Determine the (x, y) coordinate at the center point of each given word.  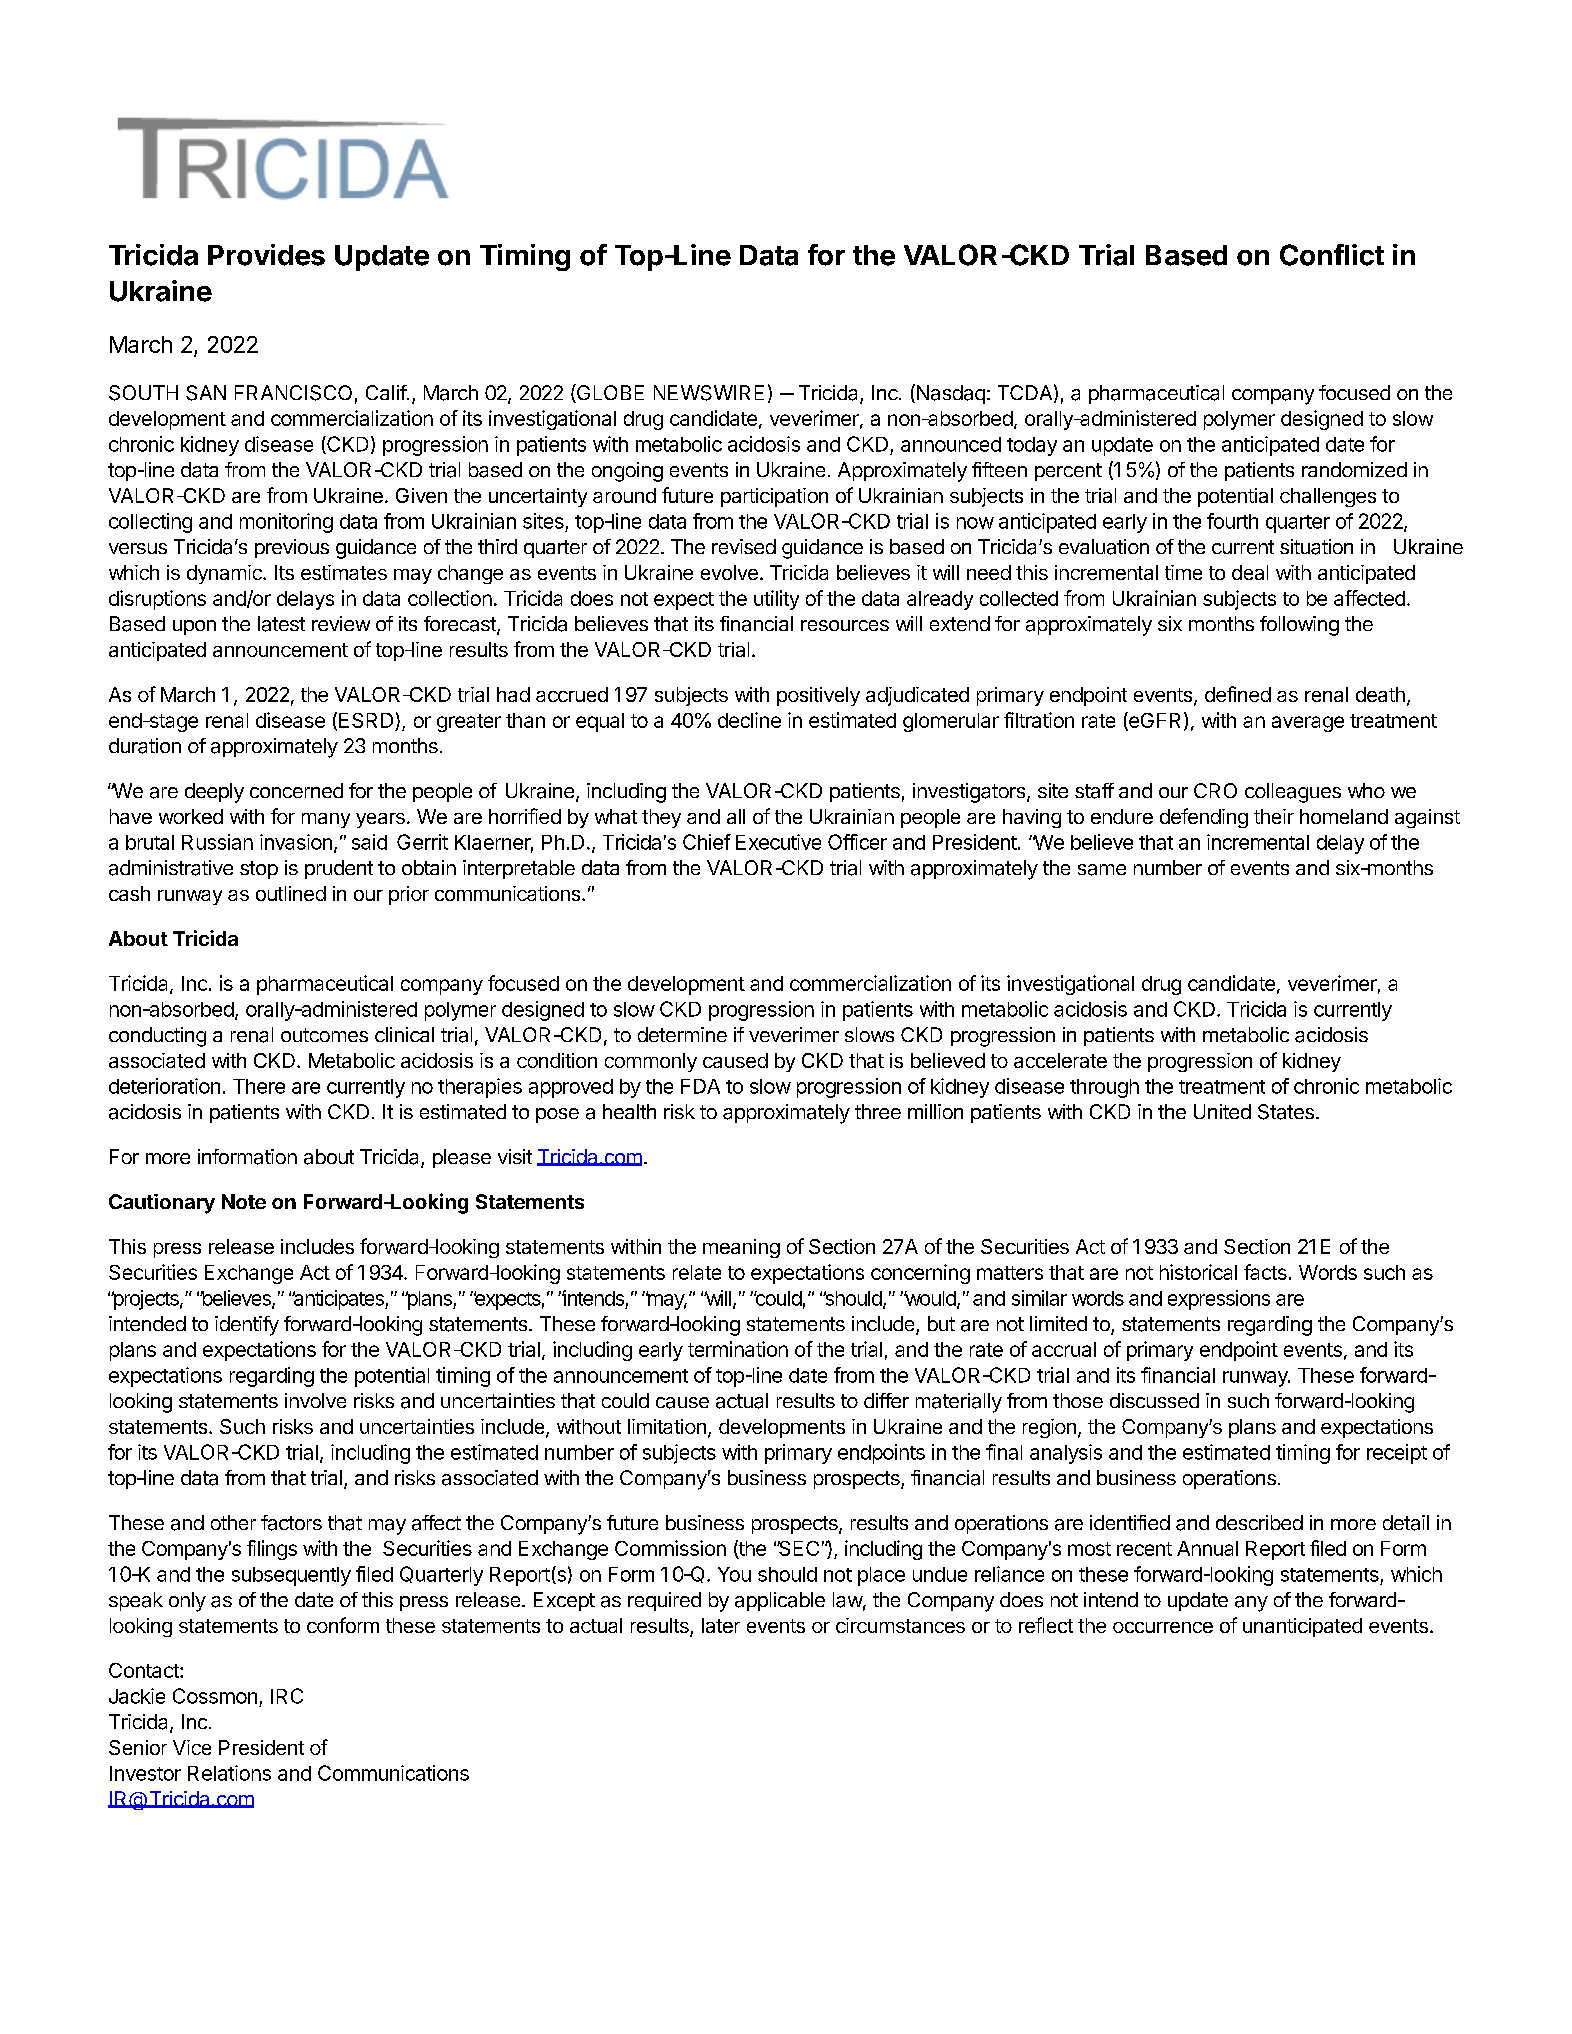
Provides (266, 255)
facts (1265, 1272)
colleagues (1293, 793)
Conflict (1332, 255)
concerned (296, 790)
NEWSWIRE (709, 393)
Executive (778, 842)
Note (244, 1201)
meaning (741, 1248)
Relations (229, 1773)
